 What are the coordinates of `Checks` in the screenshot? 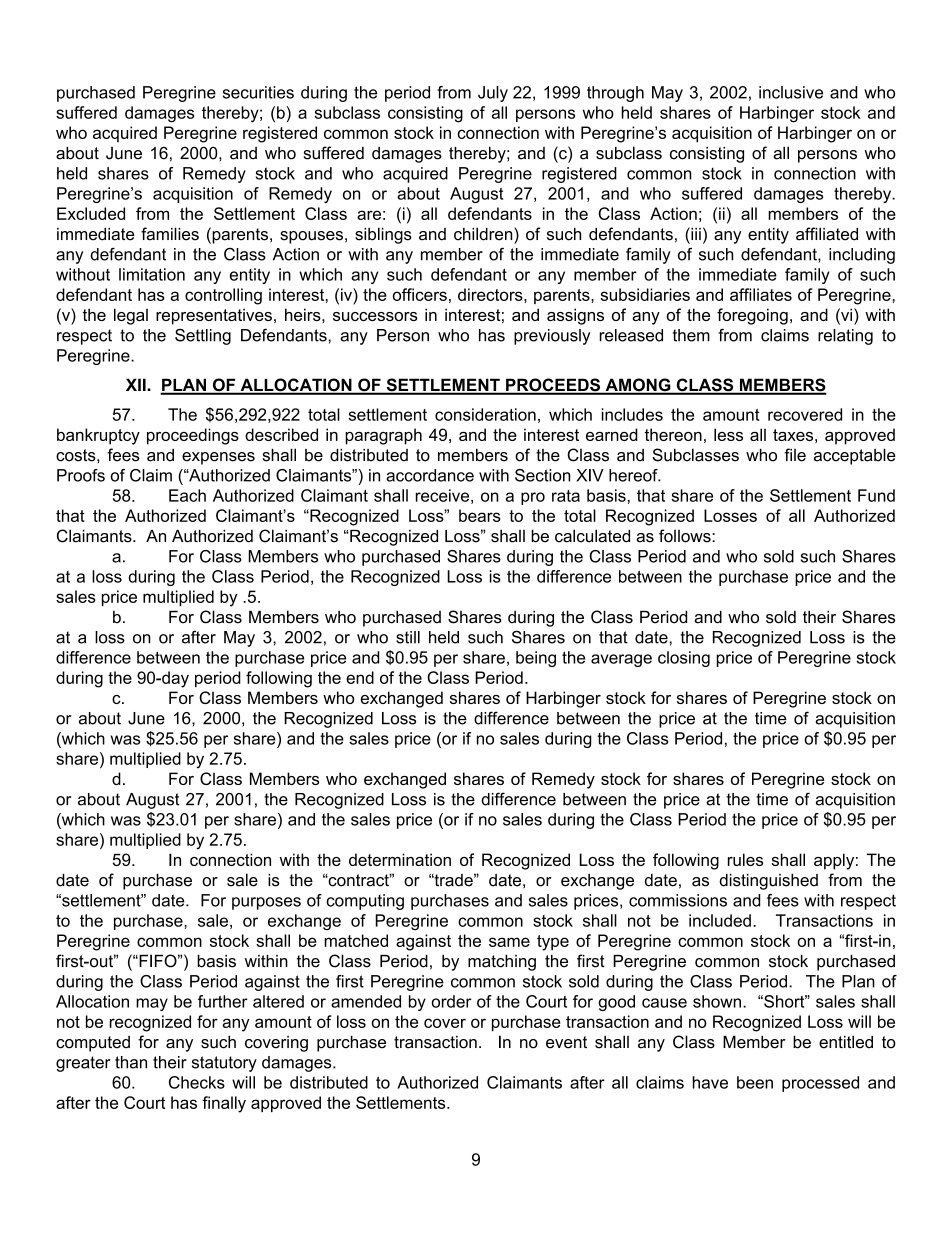 It's located at (197, 1082).
